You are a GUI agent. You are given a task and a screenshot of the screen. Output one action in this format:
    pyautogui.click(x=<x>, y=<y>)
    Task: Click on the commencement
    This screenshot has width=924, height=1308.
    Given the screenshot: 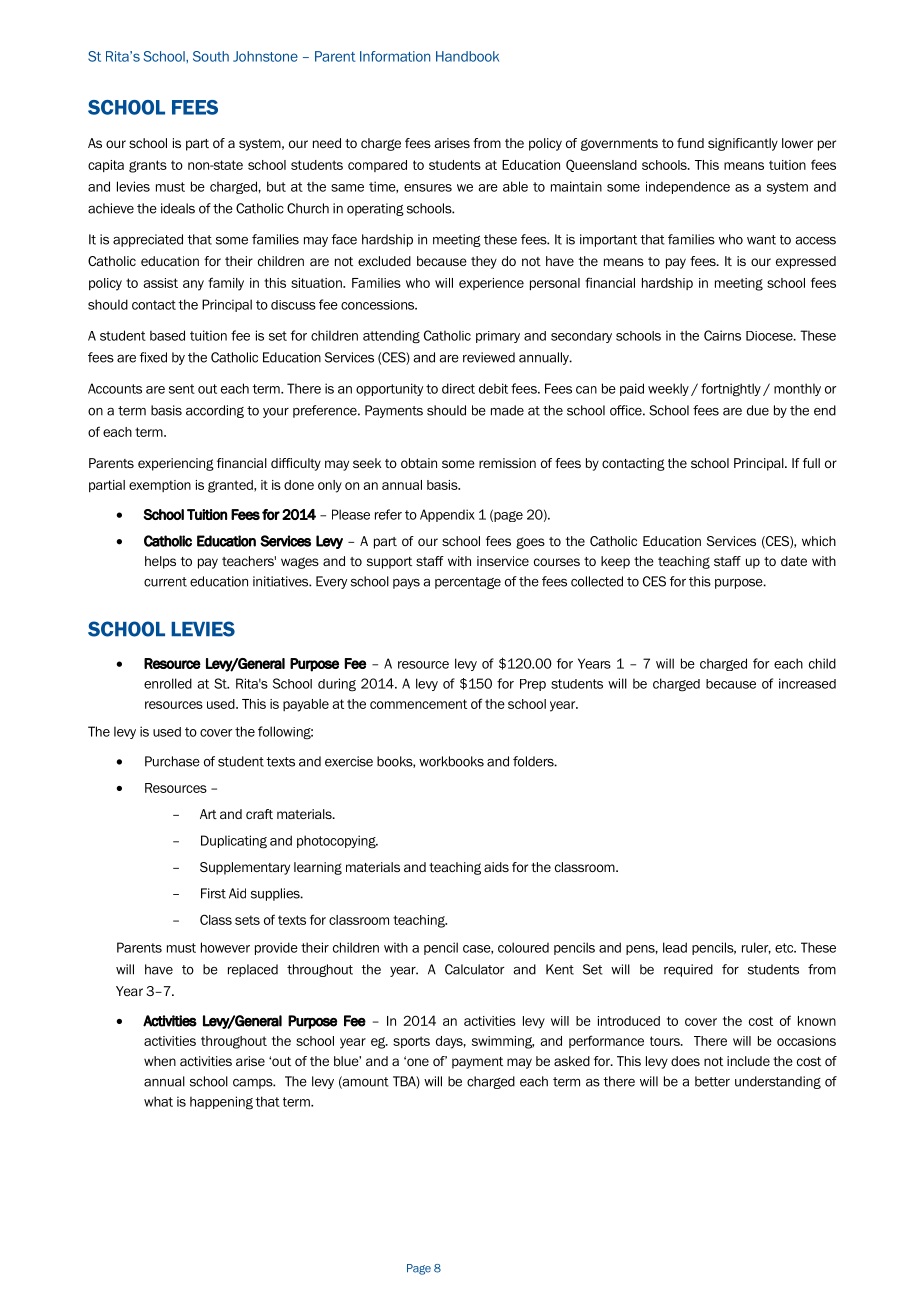 What is the action you would take?
    pyautogui.click(x=418, y=704)
